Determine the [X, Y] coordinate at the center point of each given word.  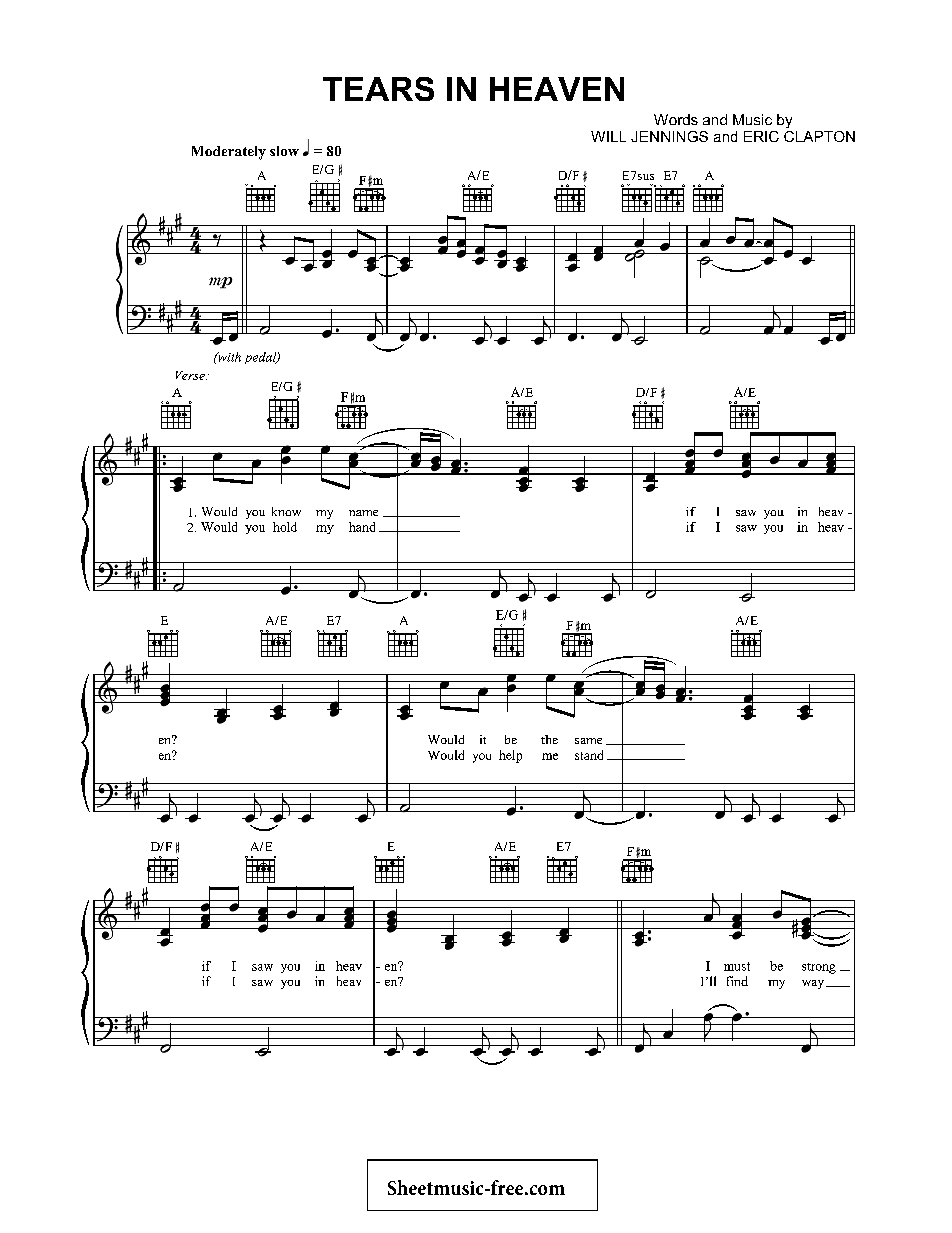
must [737, 966]
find [737, 981]
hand [362, 527]
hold [285, 527]
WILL [608, 136]
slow [284, 151]
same [588, 741]
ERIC [761, 136]
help [510, 756]
